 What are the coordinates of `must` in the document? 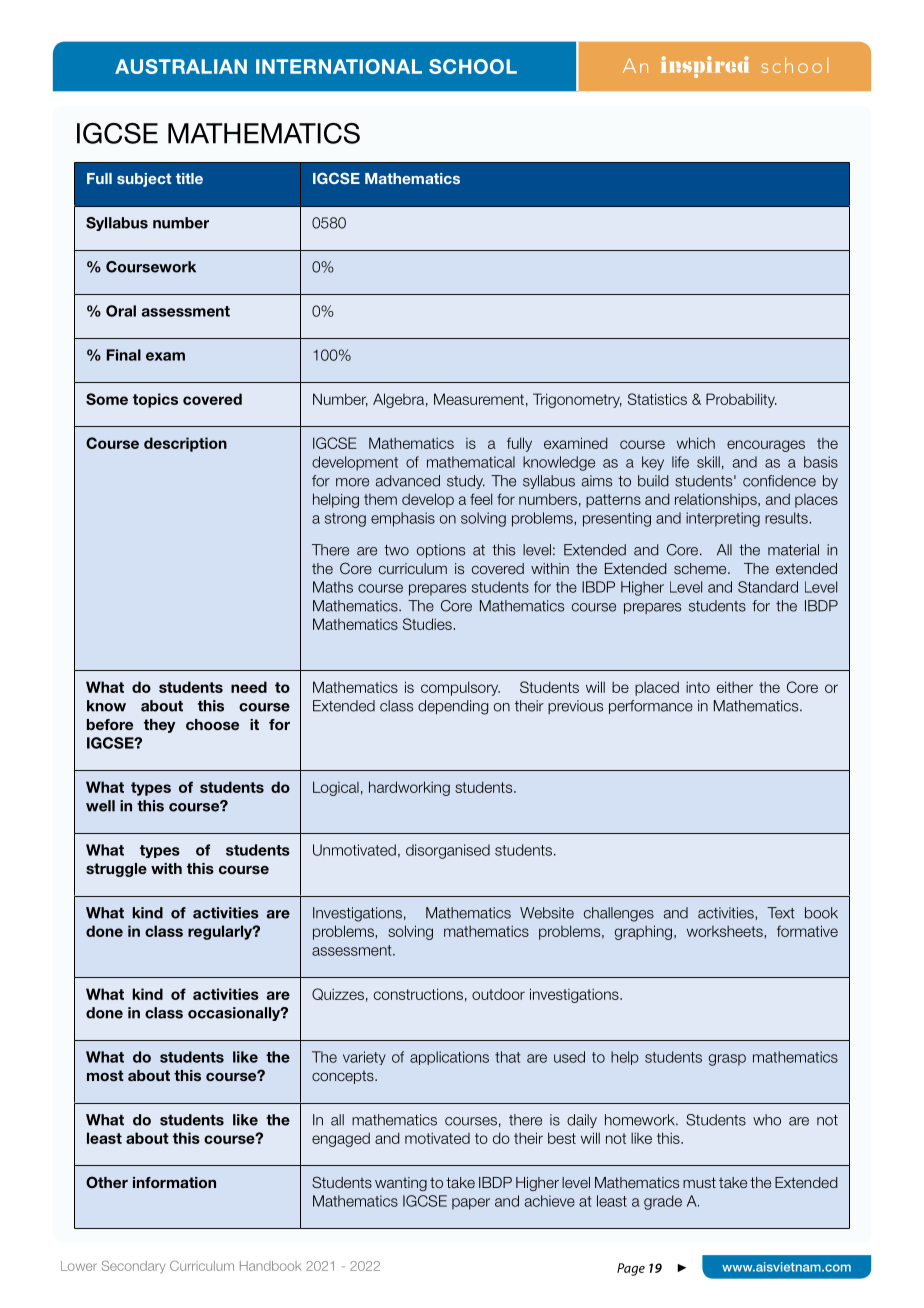 It's located at (699, 1182).
